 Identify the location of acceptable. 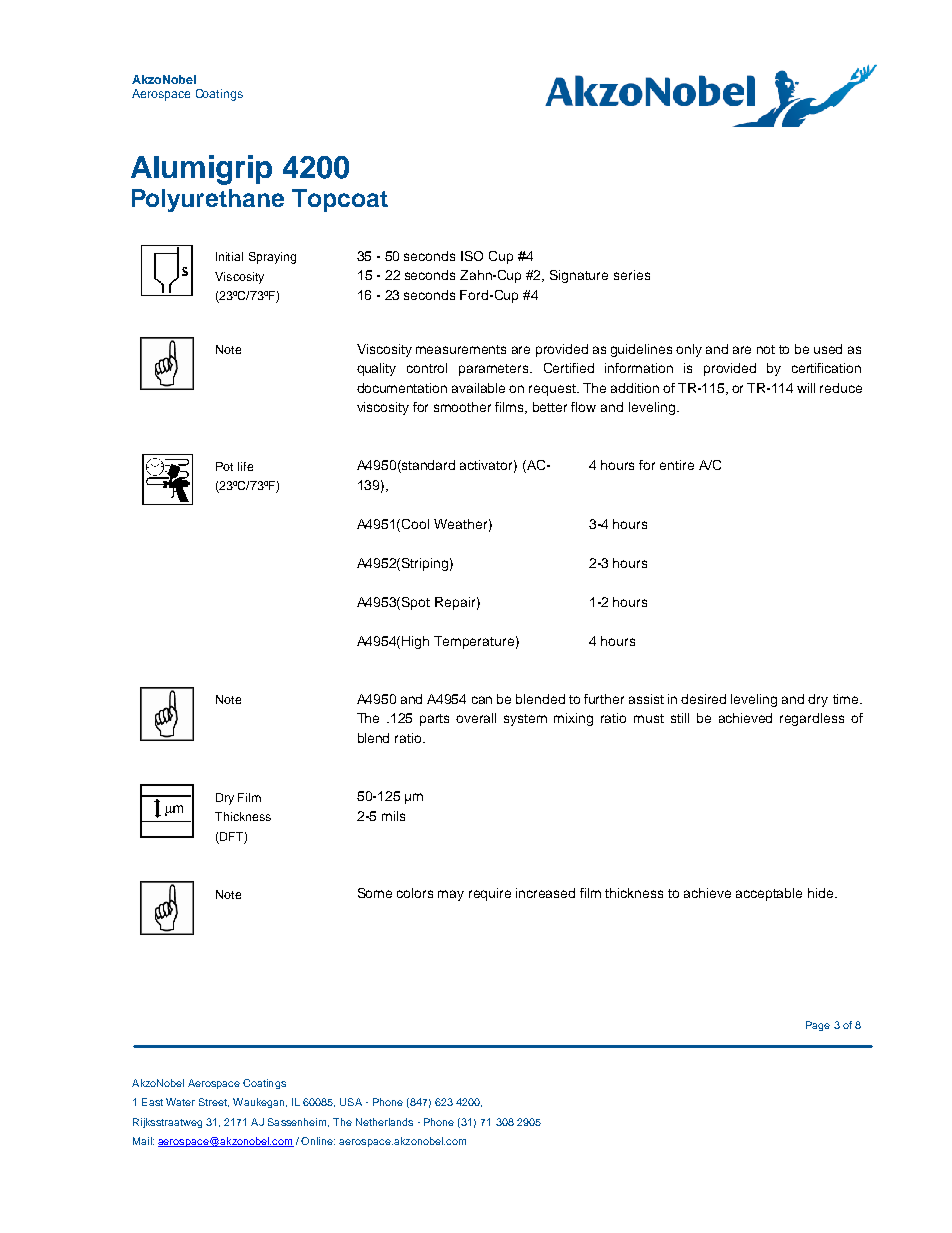
(769, 894).
